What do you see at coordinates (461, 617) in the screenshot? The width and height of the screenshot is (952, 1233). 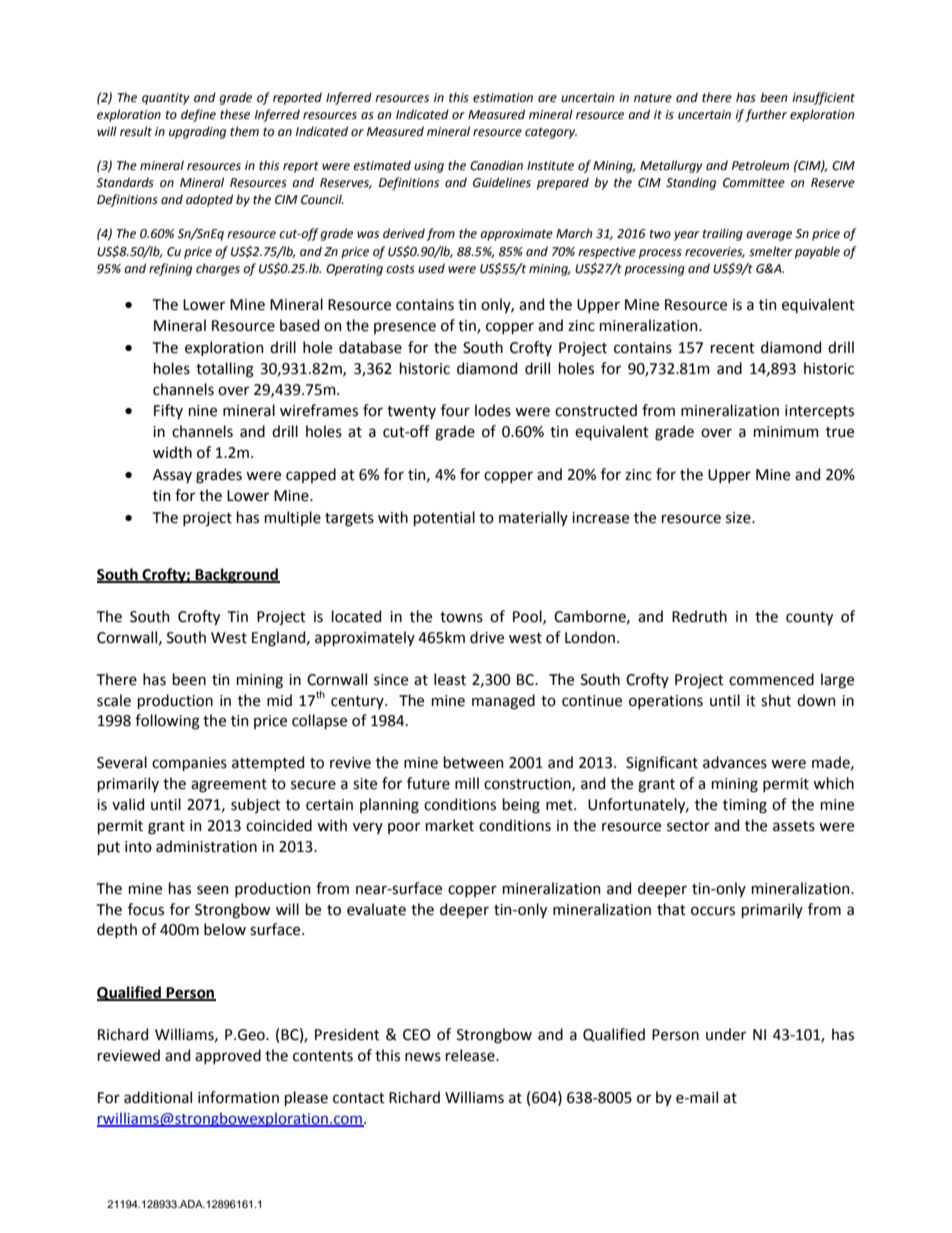 I see `towns` at bounding box center [461, 617].
